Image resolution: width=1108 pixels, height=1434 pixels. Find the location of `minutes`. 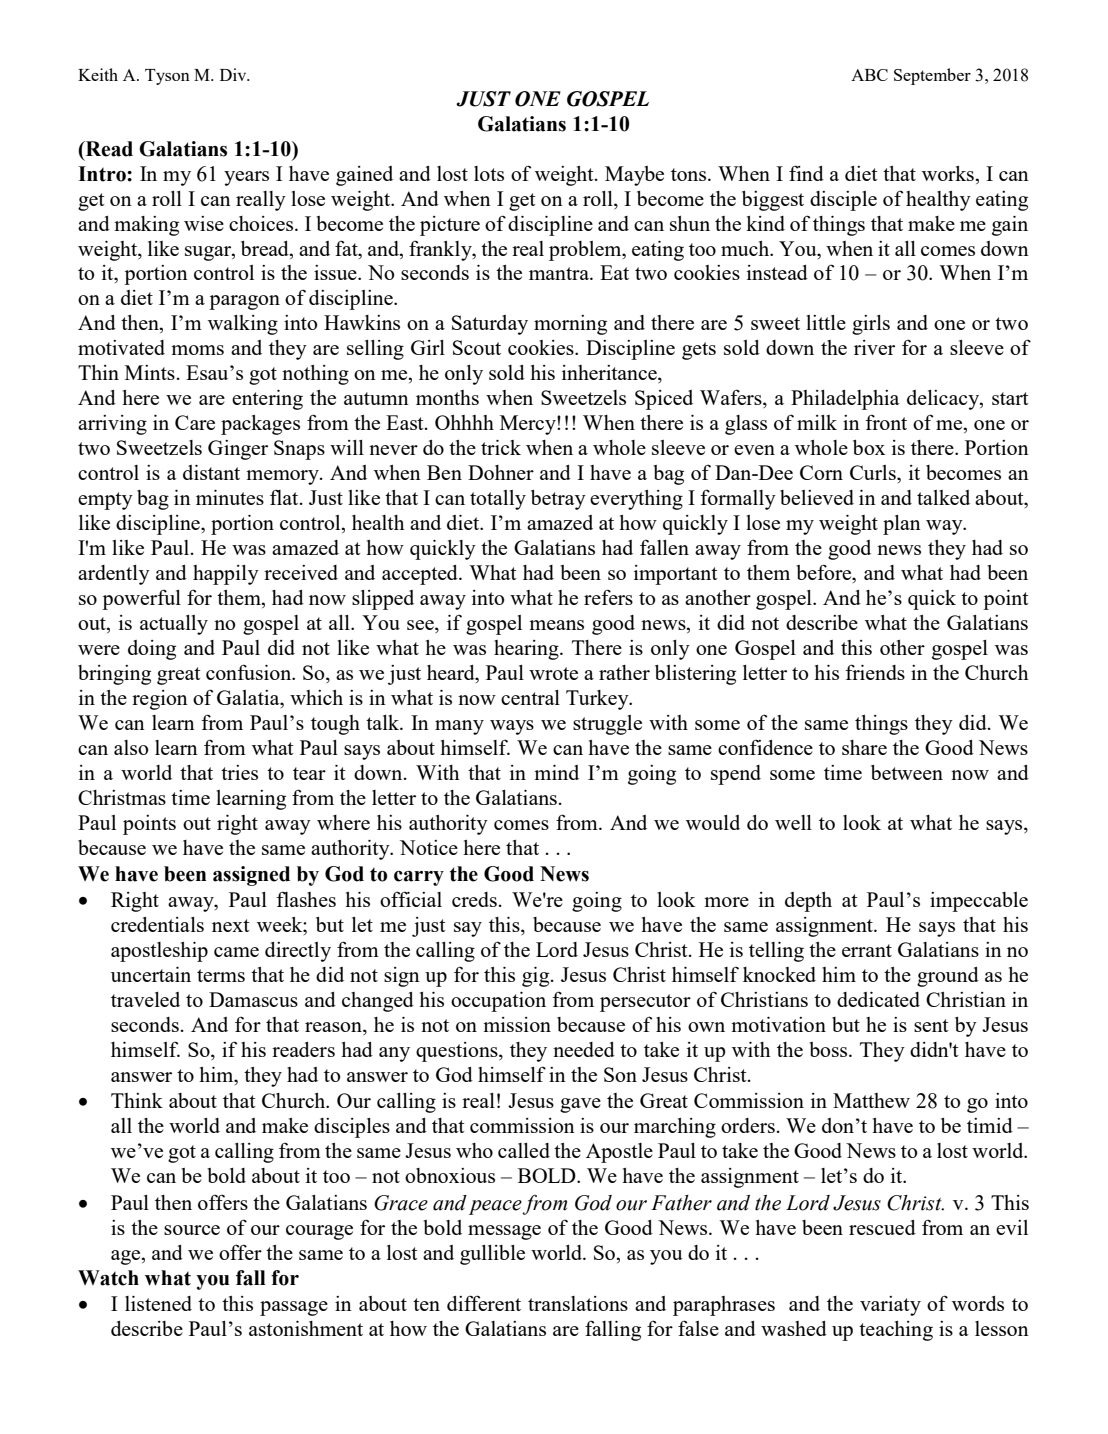

minutes is located at coordinates (230, 497).
